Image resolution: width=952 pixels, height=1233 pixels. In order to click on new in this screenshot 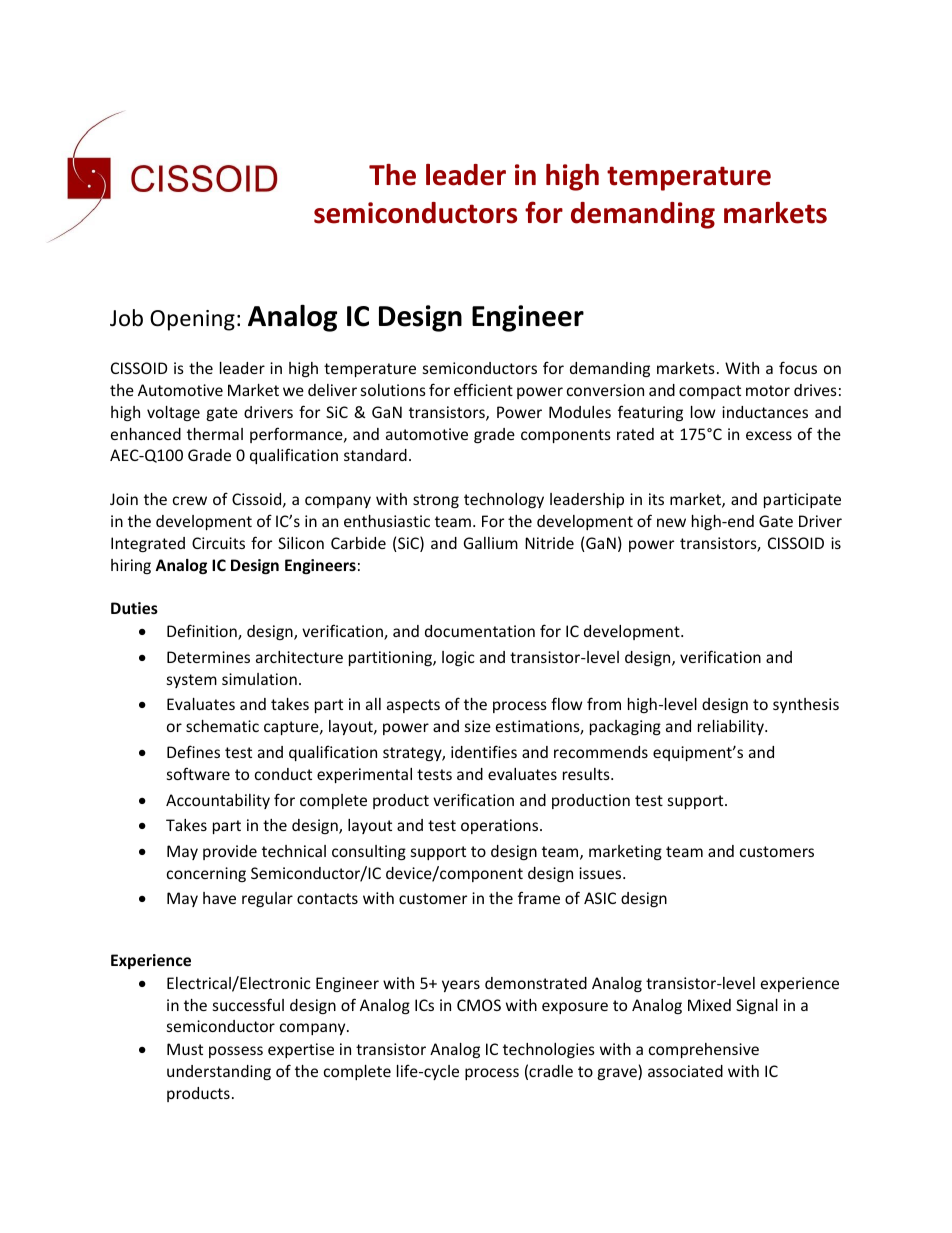, I will do `click(671, 522)`.
